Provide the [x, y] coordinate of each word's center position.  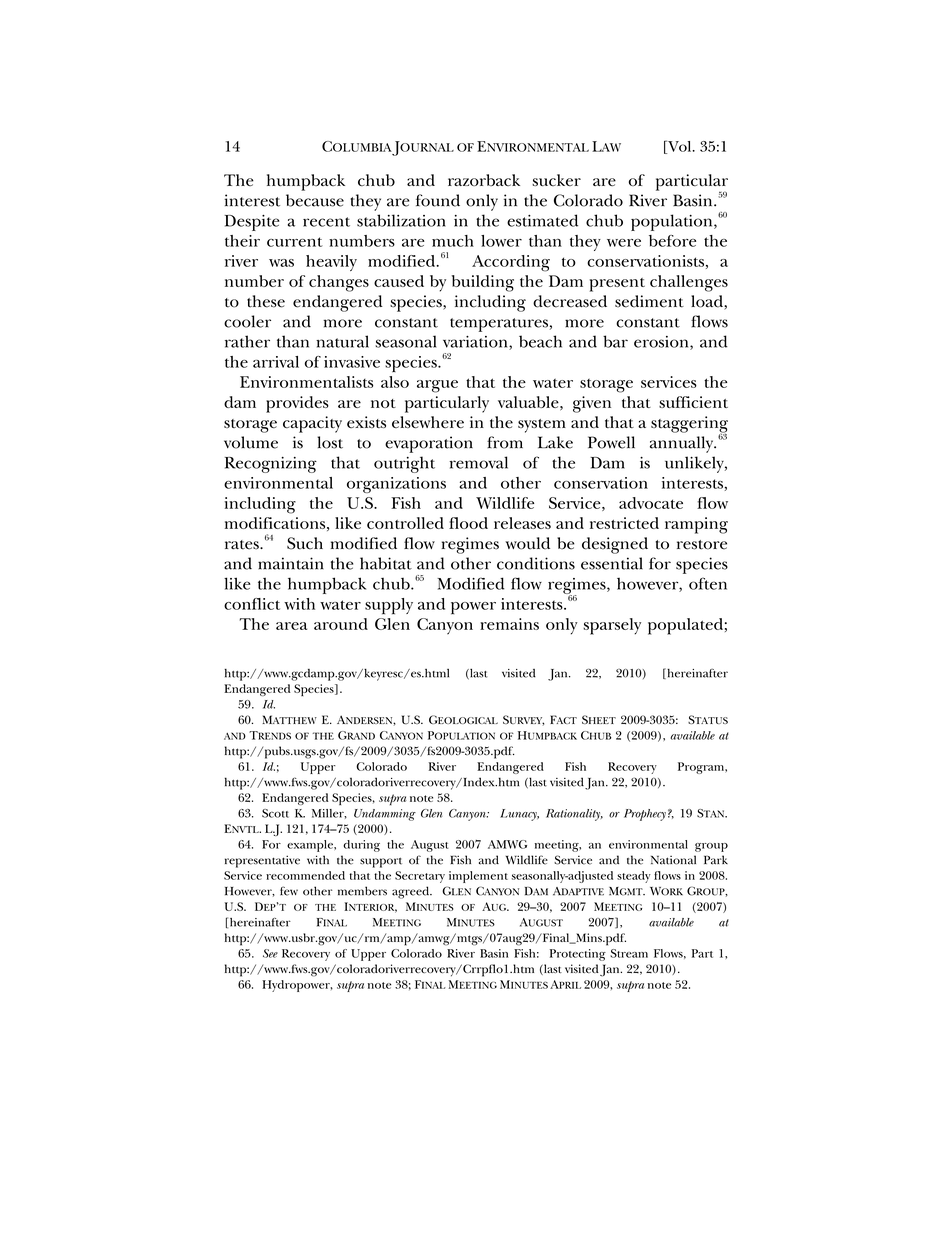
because [315, 200]
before [672, 241]
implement [478, 877]
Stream [629, 953]
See [270, 953]
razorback [484, 180]
